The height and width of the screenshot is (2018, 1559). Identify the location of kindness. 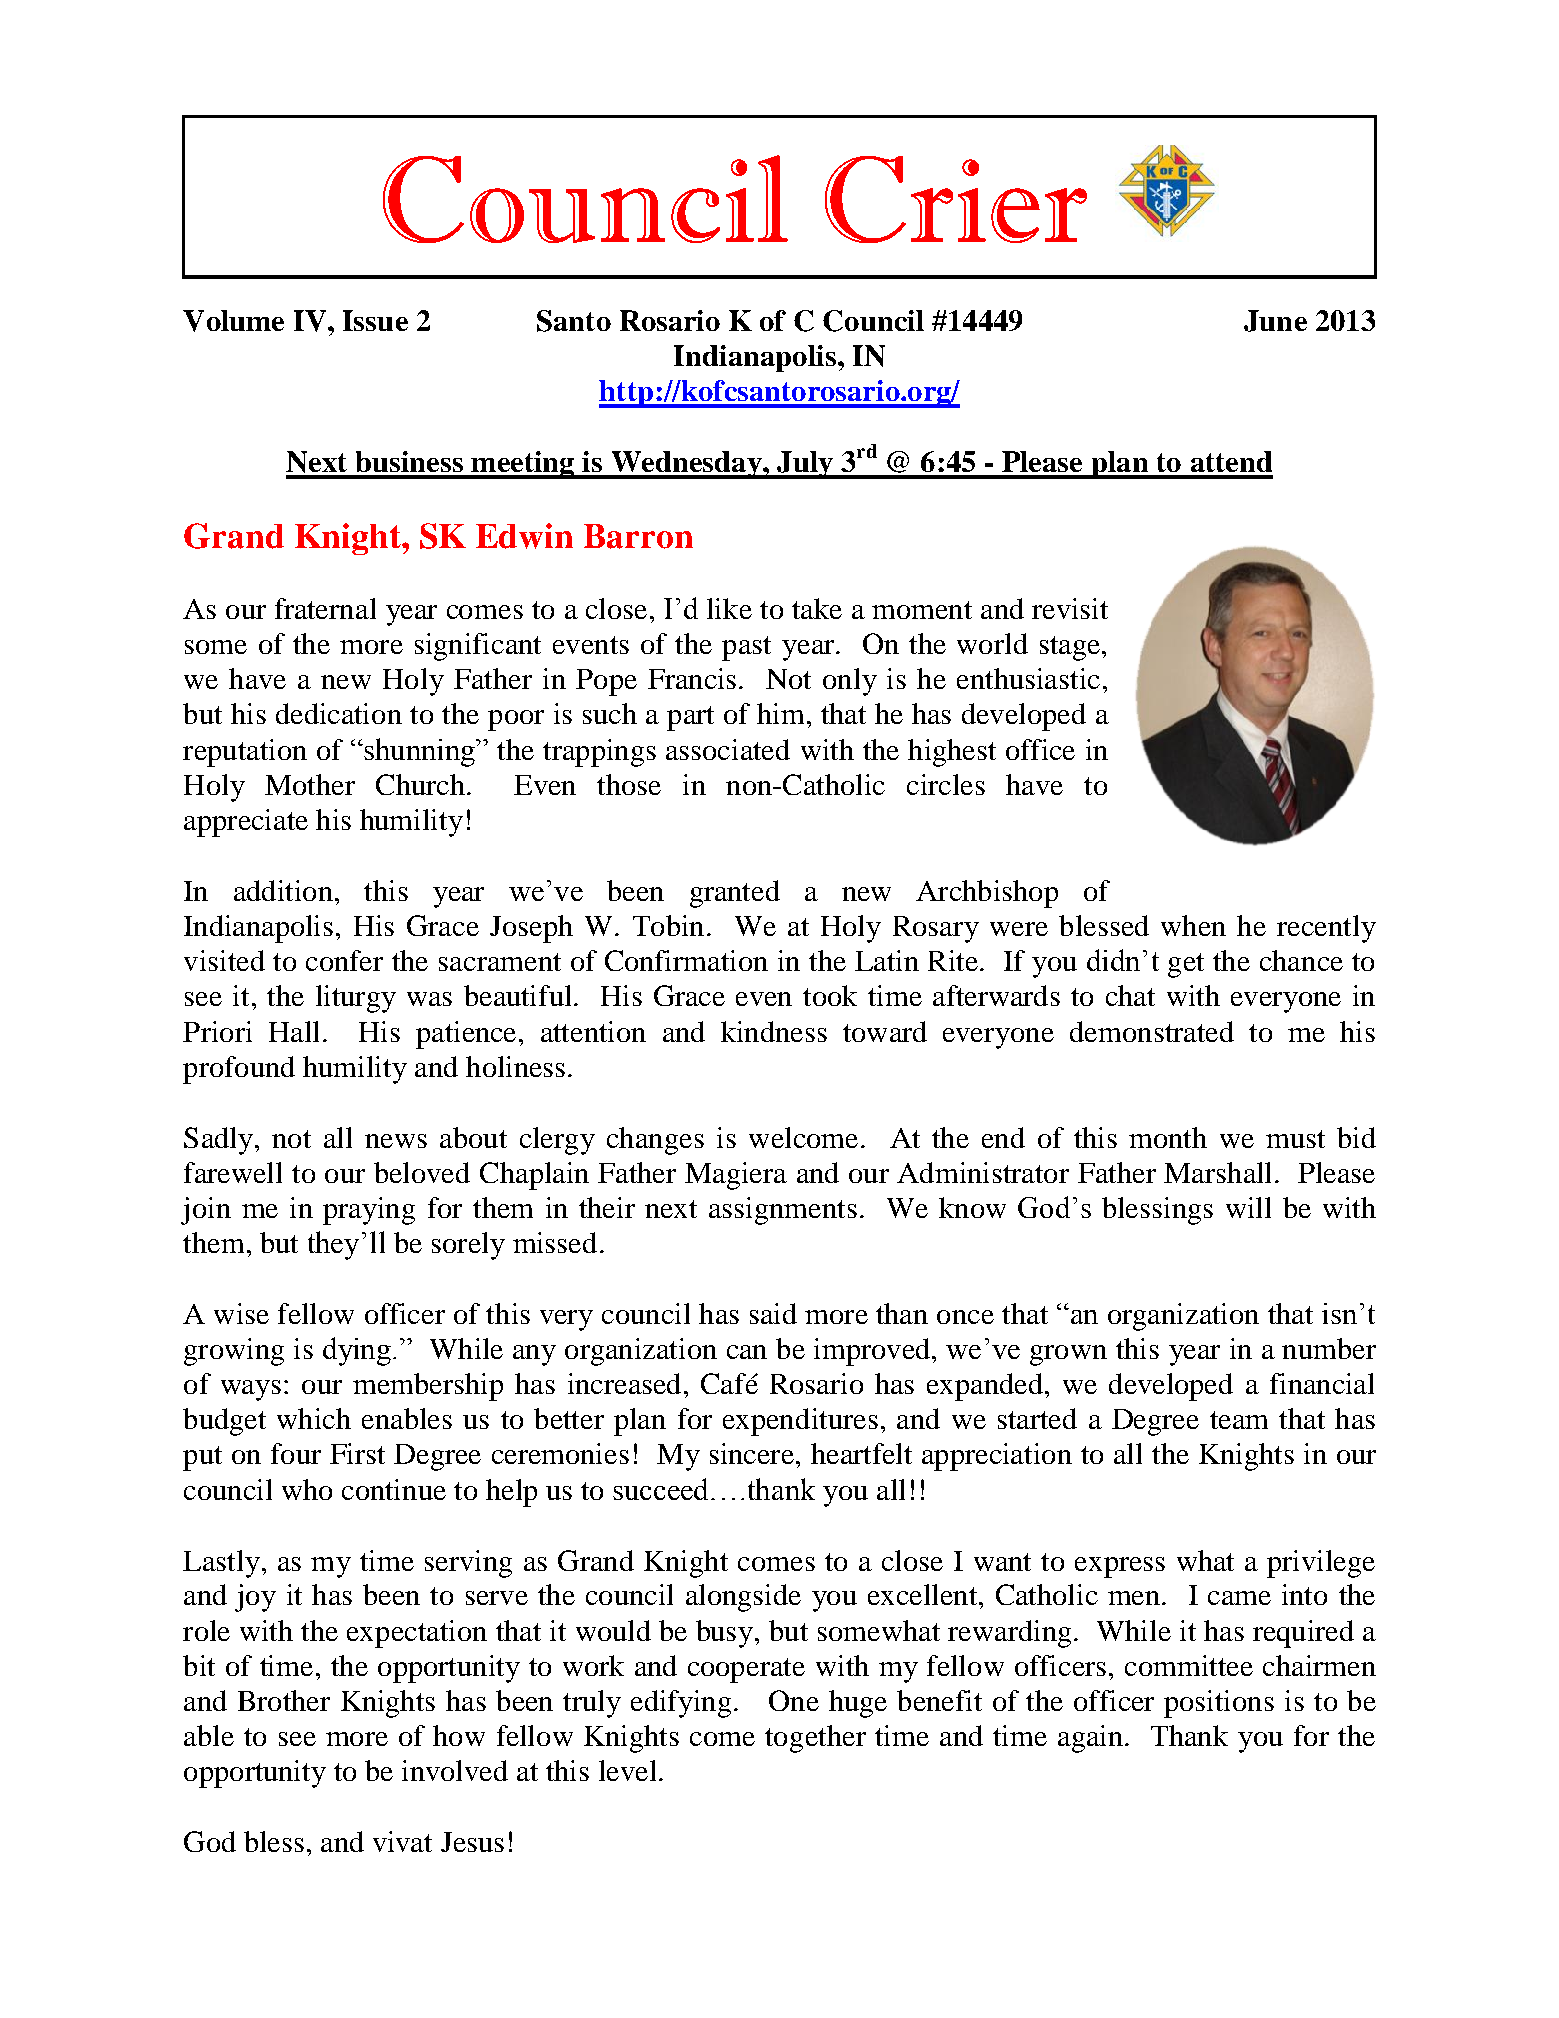
(774, 1031).
